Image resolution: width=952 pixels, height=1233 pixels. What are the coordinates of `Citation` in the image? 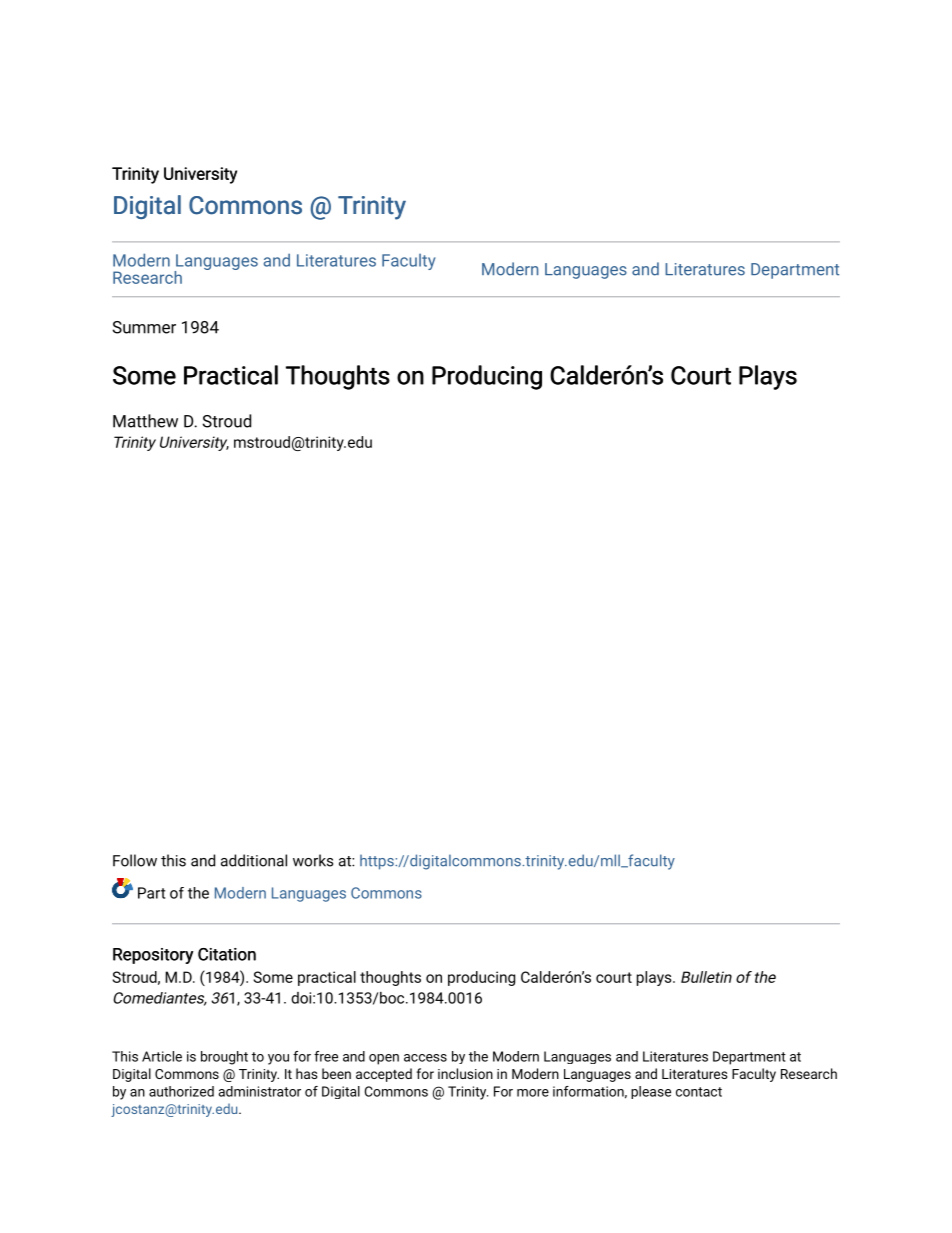 It's located at (227, 954).
